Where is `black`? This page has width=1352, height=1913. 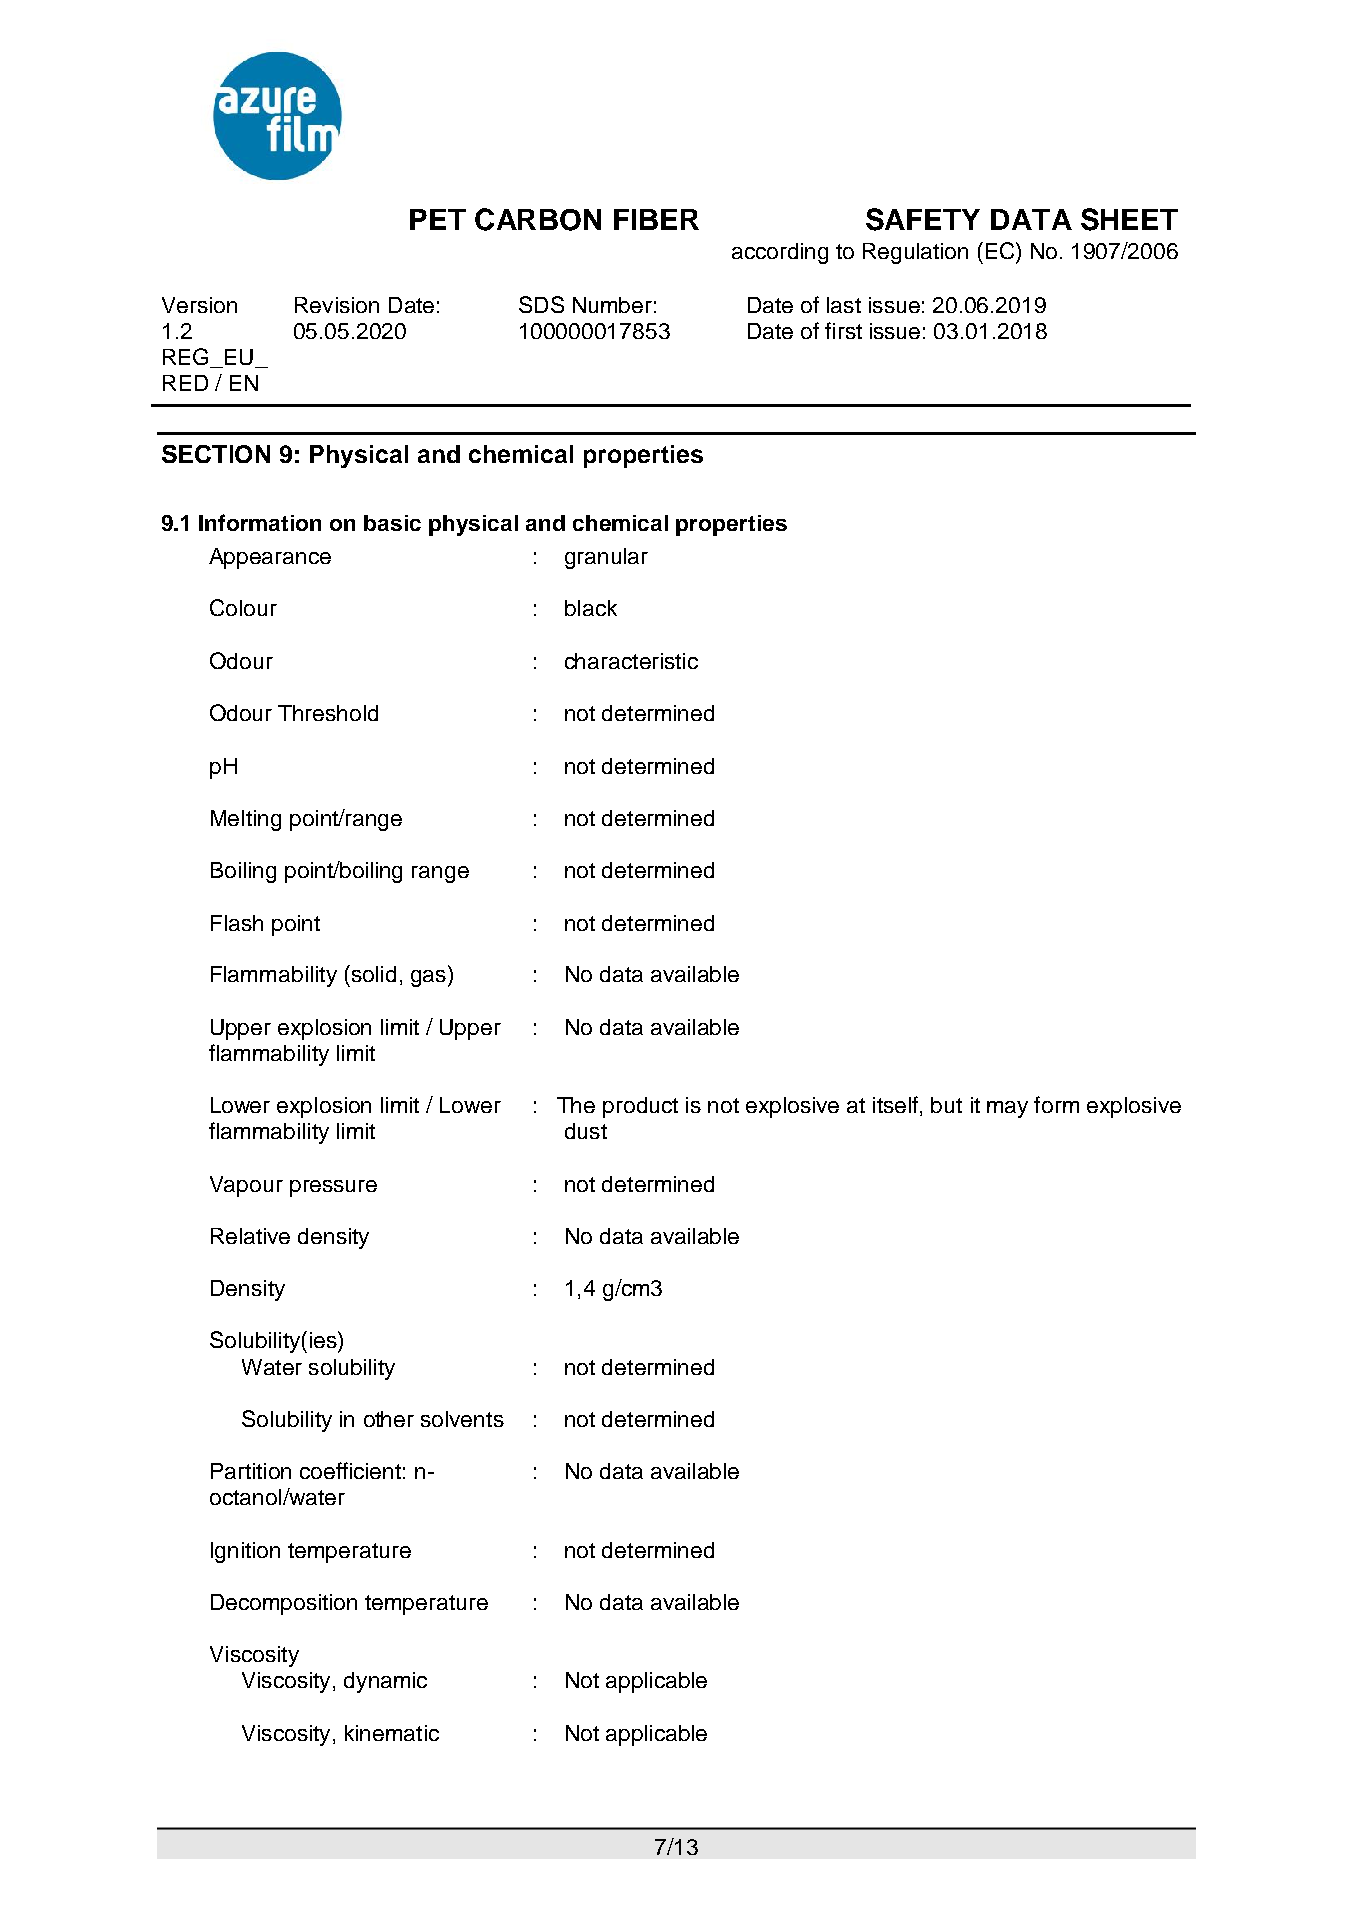
black is located at coordinates (591, 608).
